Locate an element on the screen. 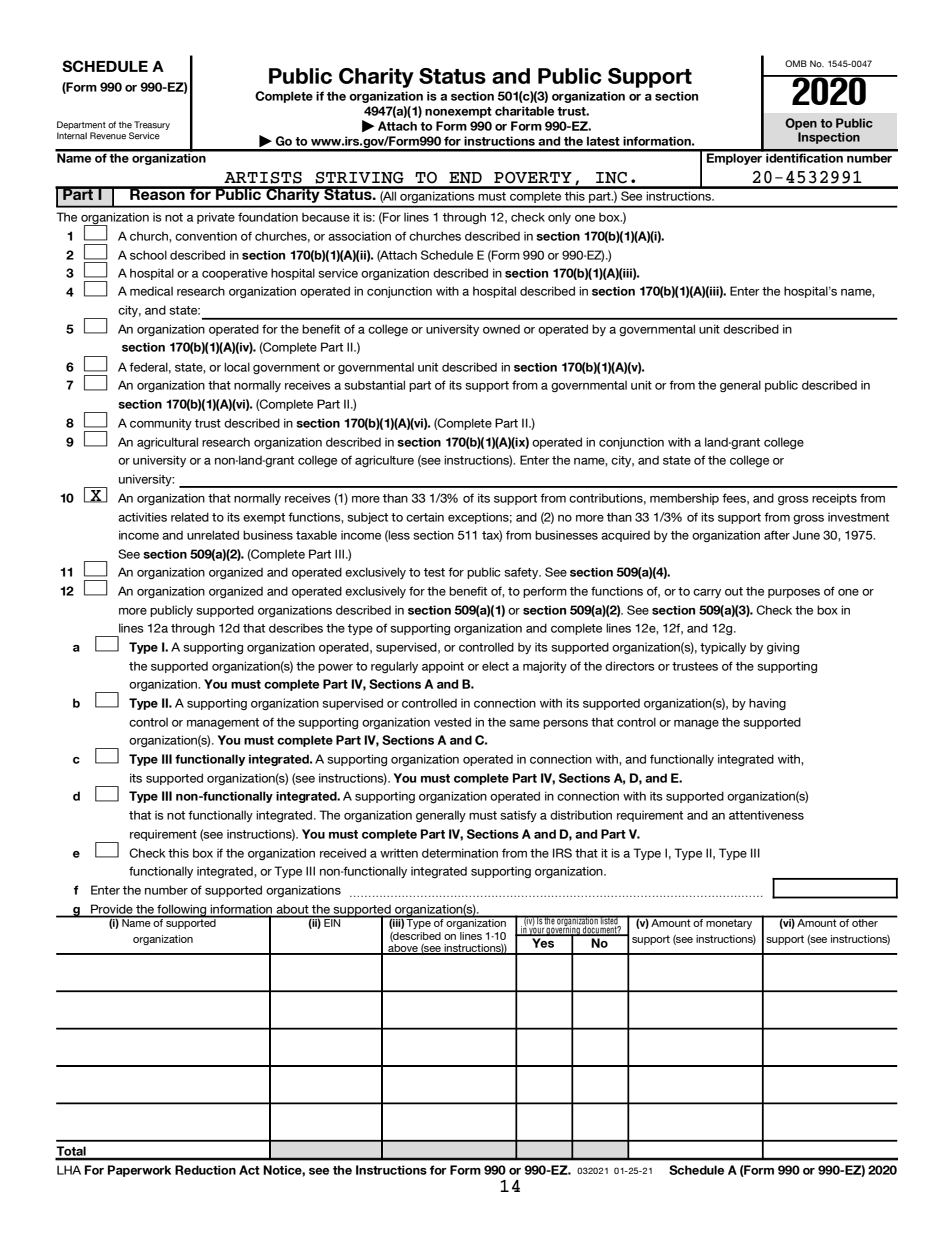 Image resolution: width=952 pixels, height=1233 pixels. appoint is located at coordinates (443, 667).
